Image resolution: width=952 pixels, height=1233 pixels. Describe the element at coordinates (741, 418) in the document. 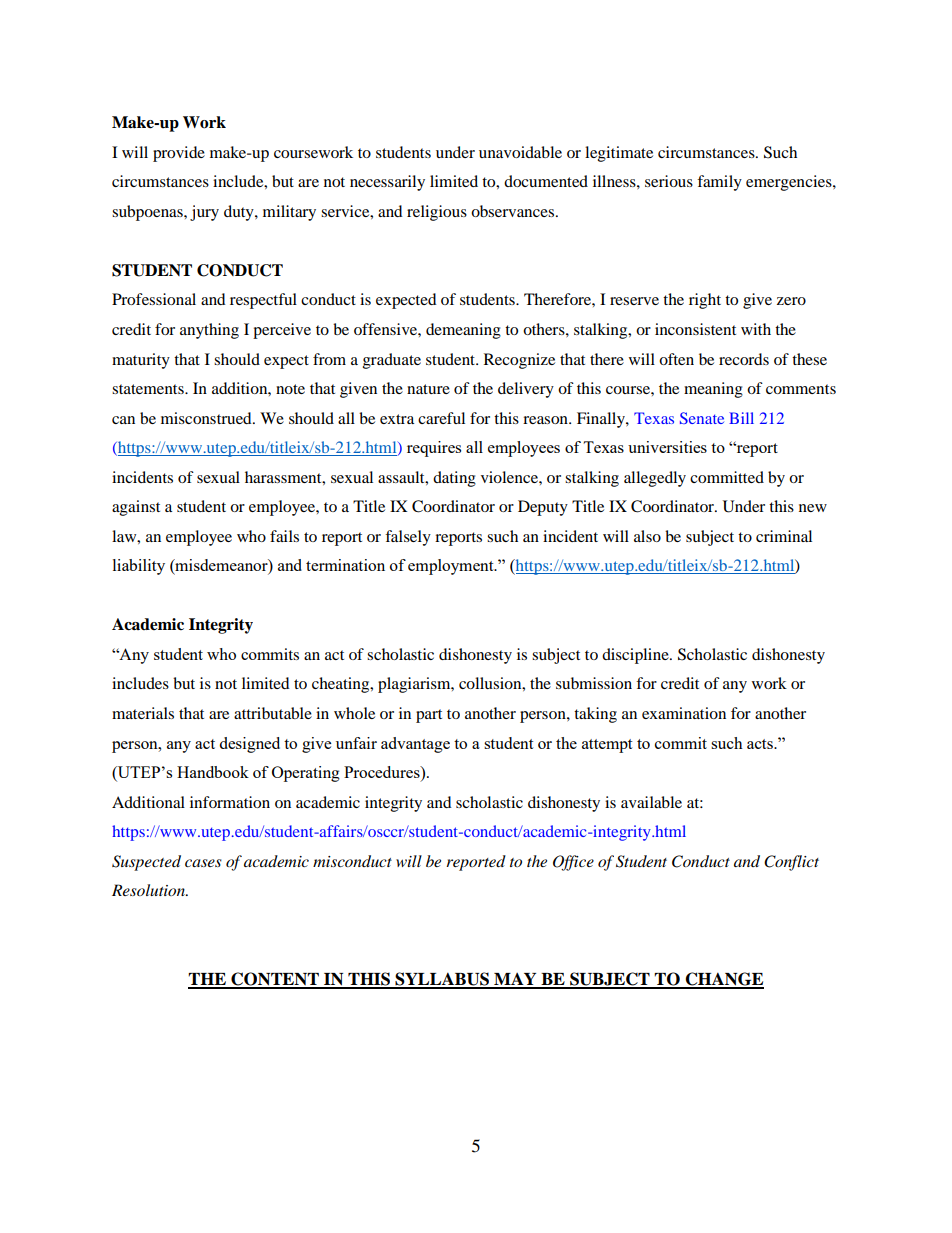

I see `Bill` at that location.
